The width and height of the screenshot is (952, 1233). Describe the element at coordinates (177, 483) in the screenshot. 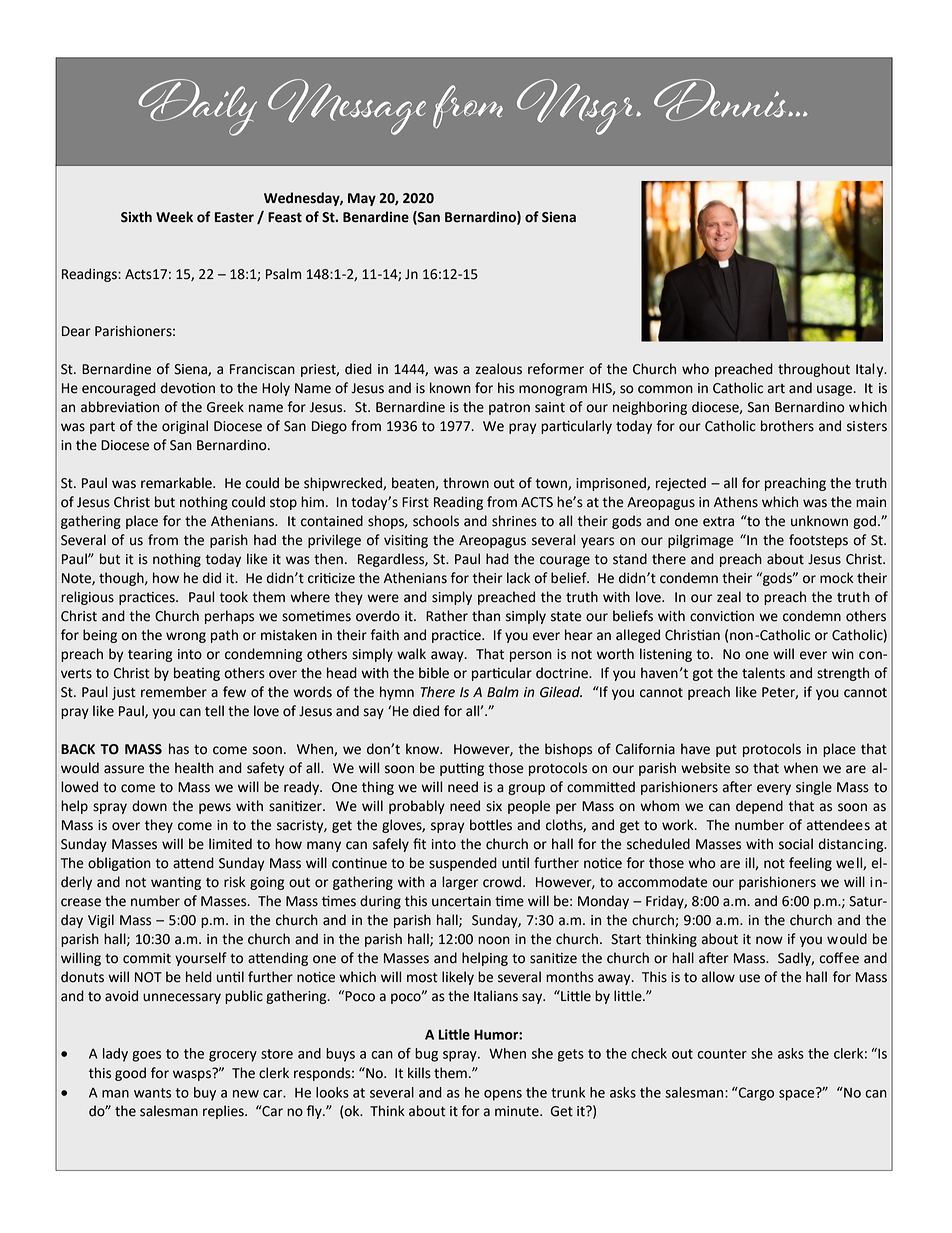

I see `remarkable` at that location.
